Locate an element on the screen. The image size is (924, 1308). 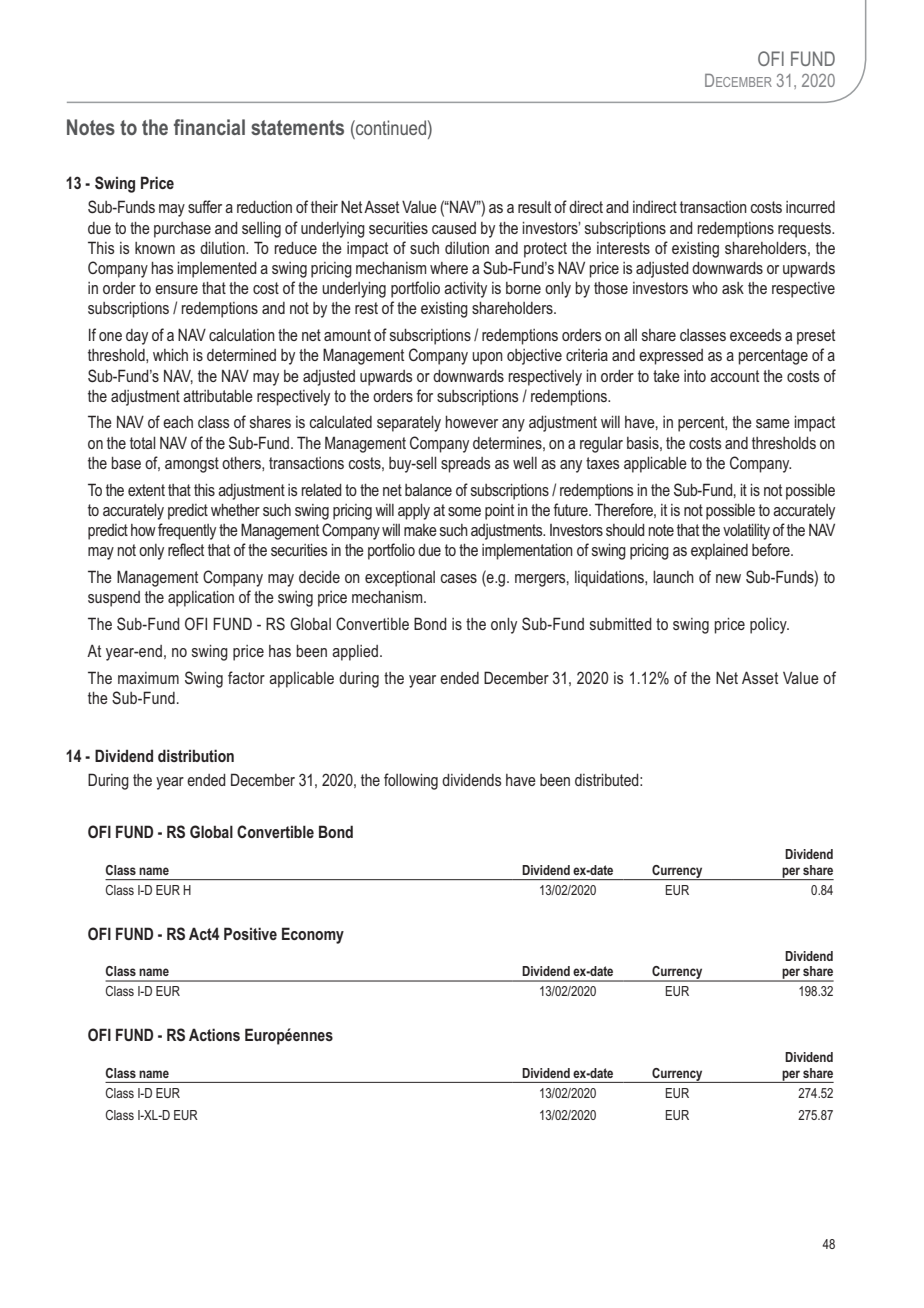
Positive is located at coordinates (250, 933).
